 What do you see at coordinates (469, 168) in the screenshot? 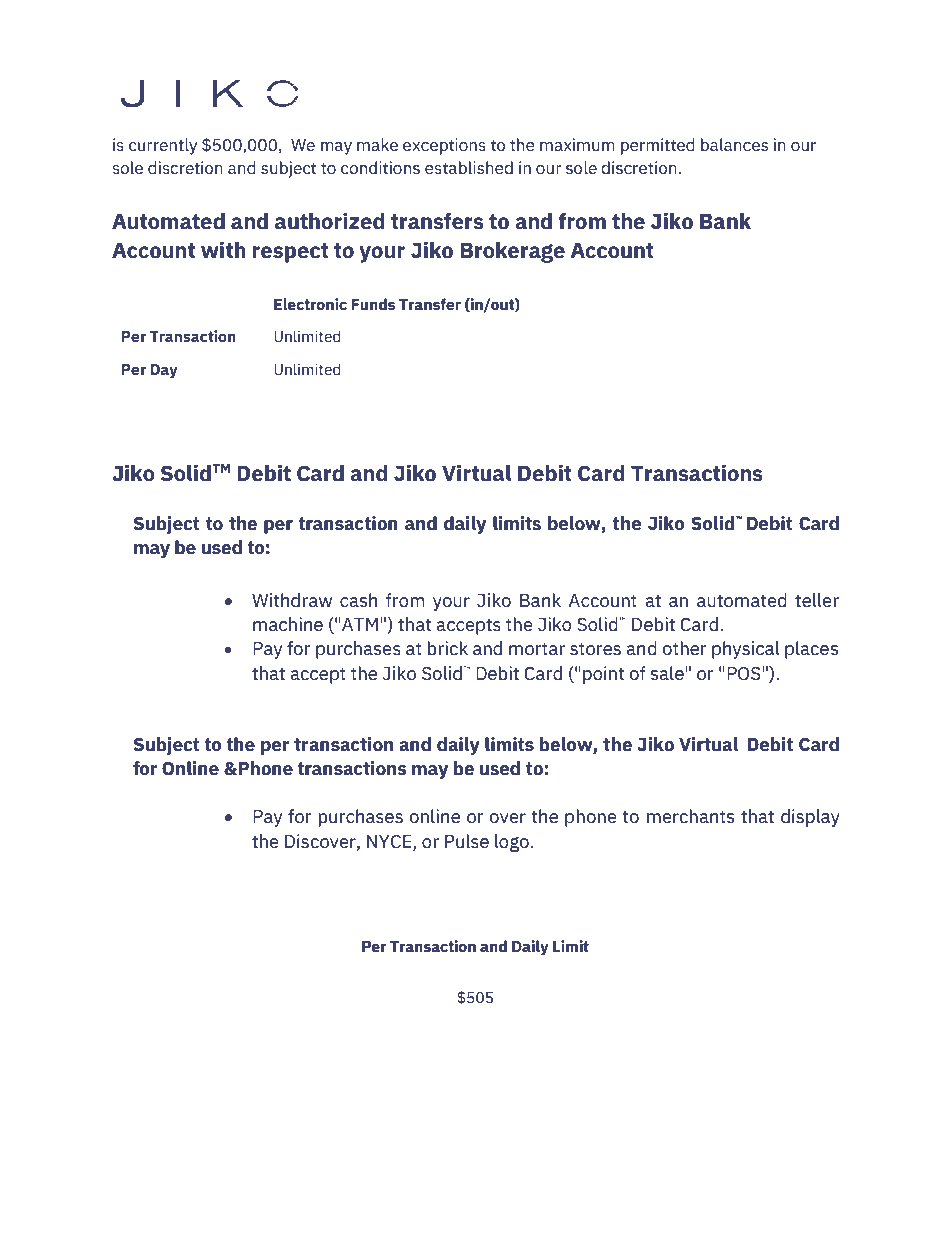
I see `established` at bounding box center [469, 168].
